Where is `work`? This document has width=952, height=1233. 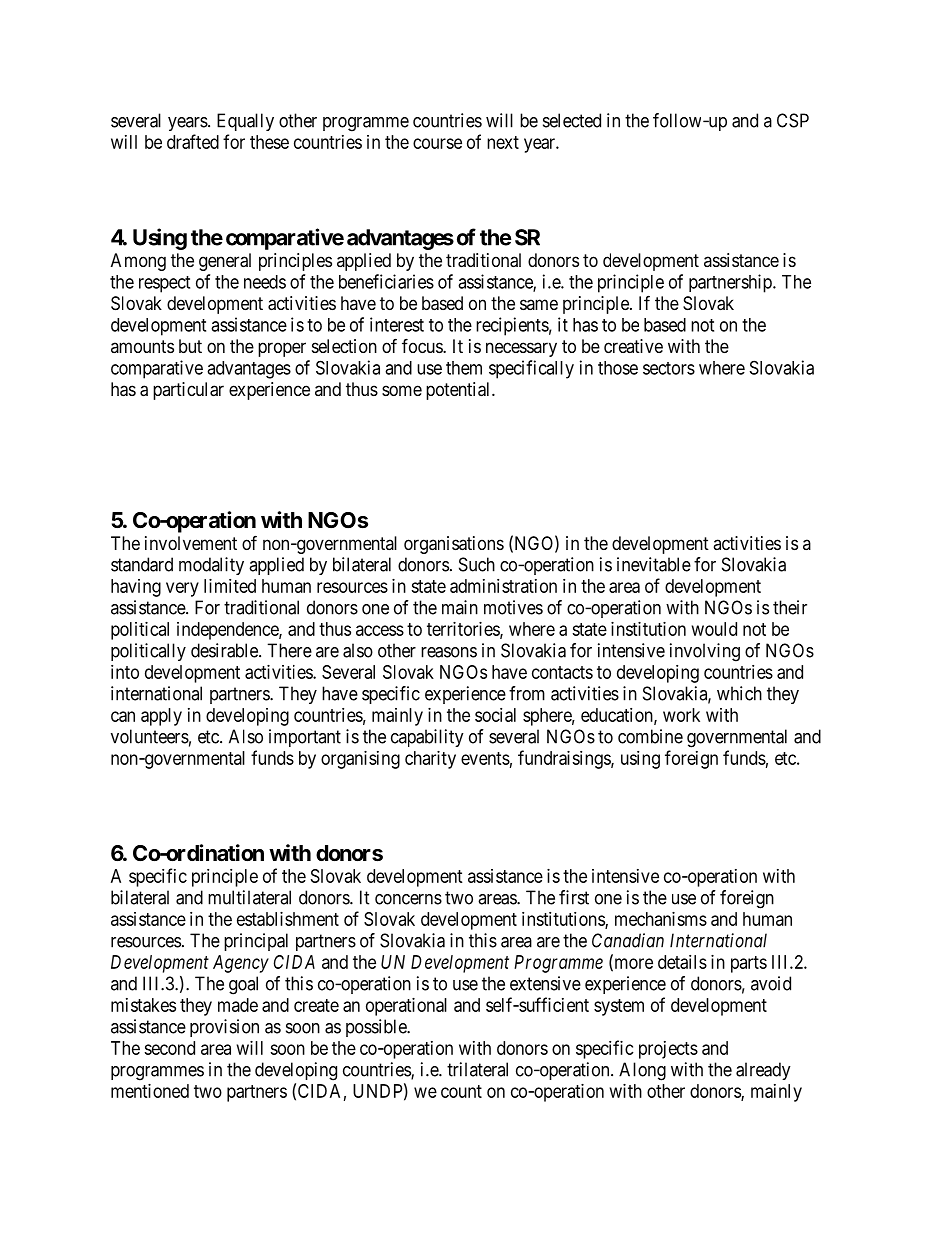
work is located at coordinates (681, 715).
